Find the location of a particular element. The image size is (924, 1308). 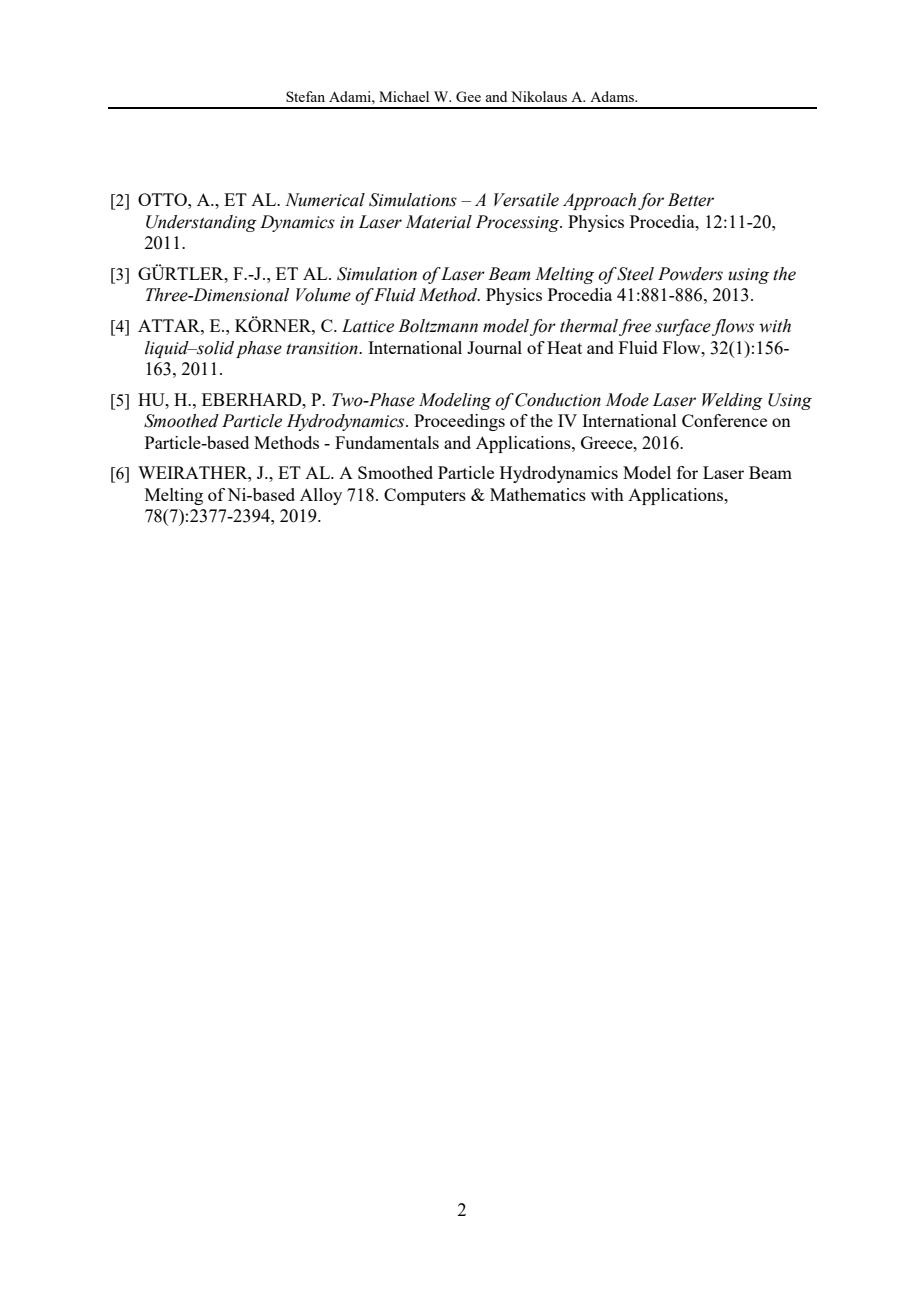

Gee is located at coordinates (468, 96).
